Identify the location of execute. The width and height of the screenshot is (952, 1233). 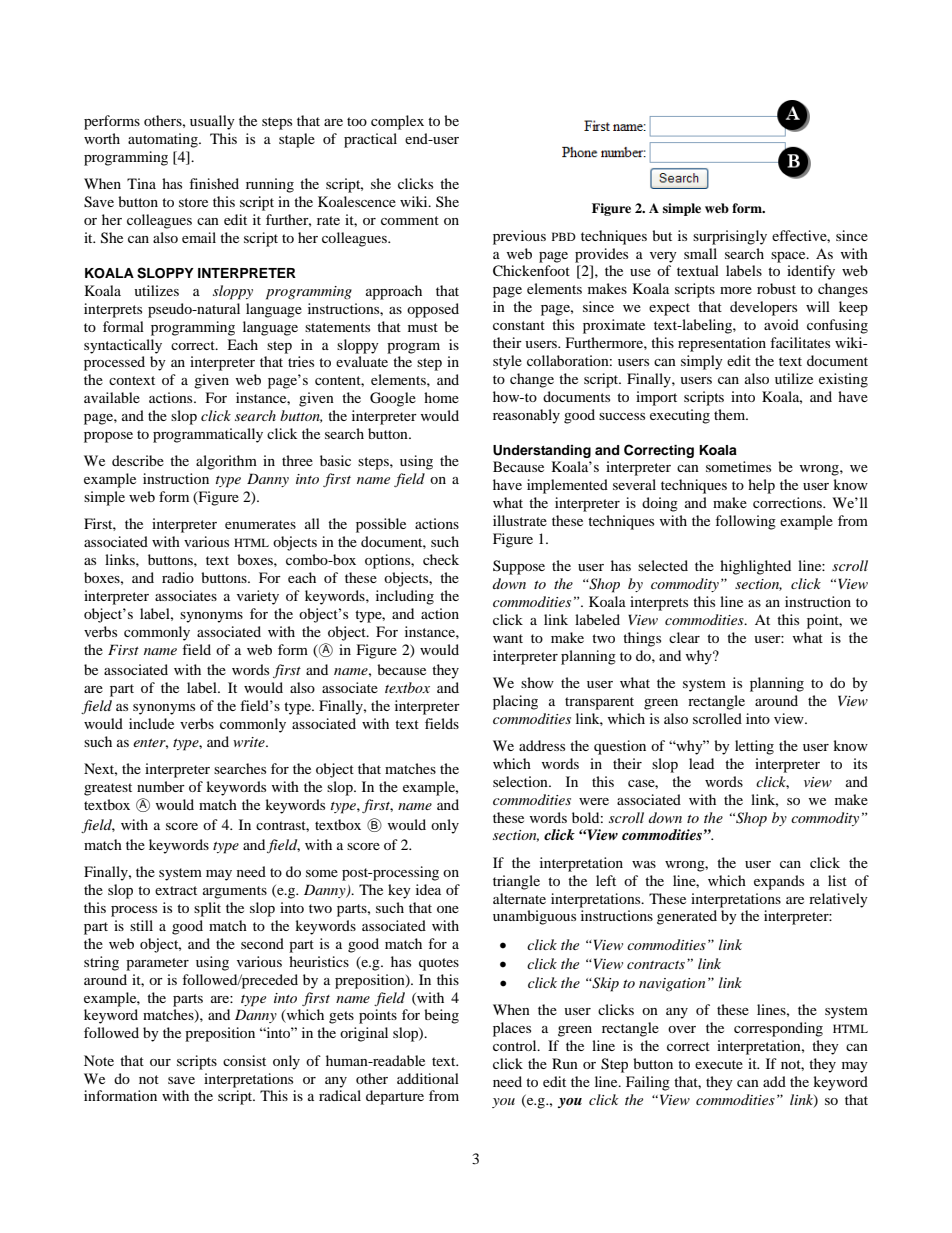
(719, 1064).
